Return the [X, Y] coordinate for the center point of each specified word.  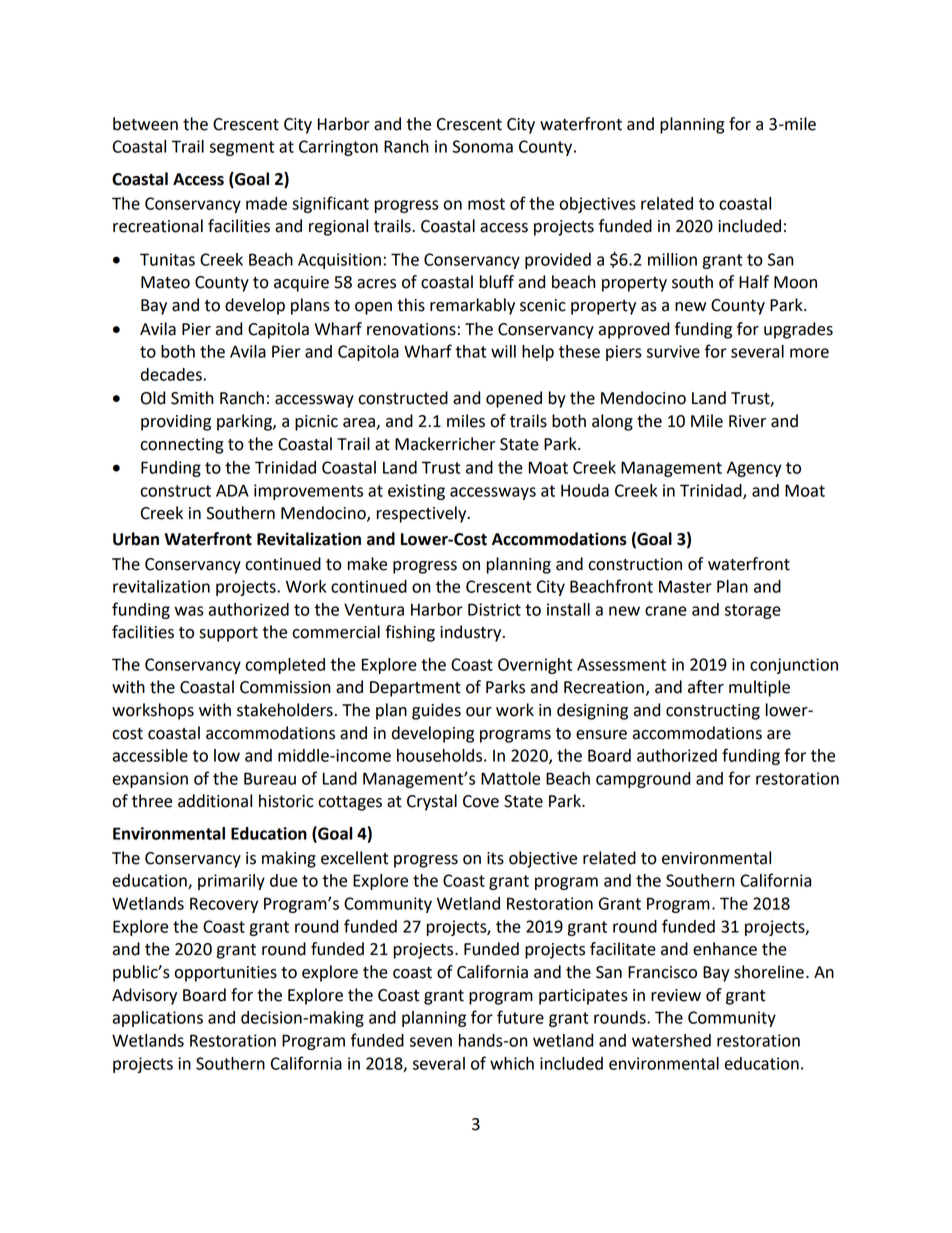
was [189, 611]
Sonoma [482, 146]
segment [242, 148]
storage [753, 611]
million [672, 259]
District [494, 609]
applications [158, 1019]
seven [431, 1042]
